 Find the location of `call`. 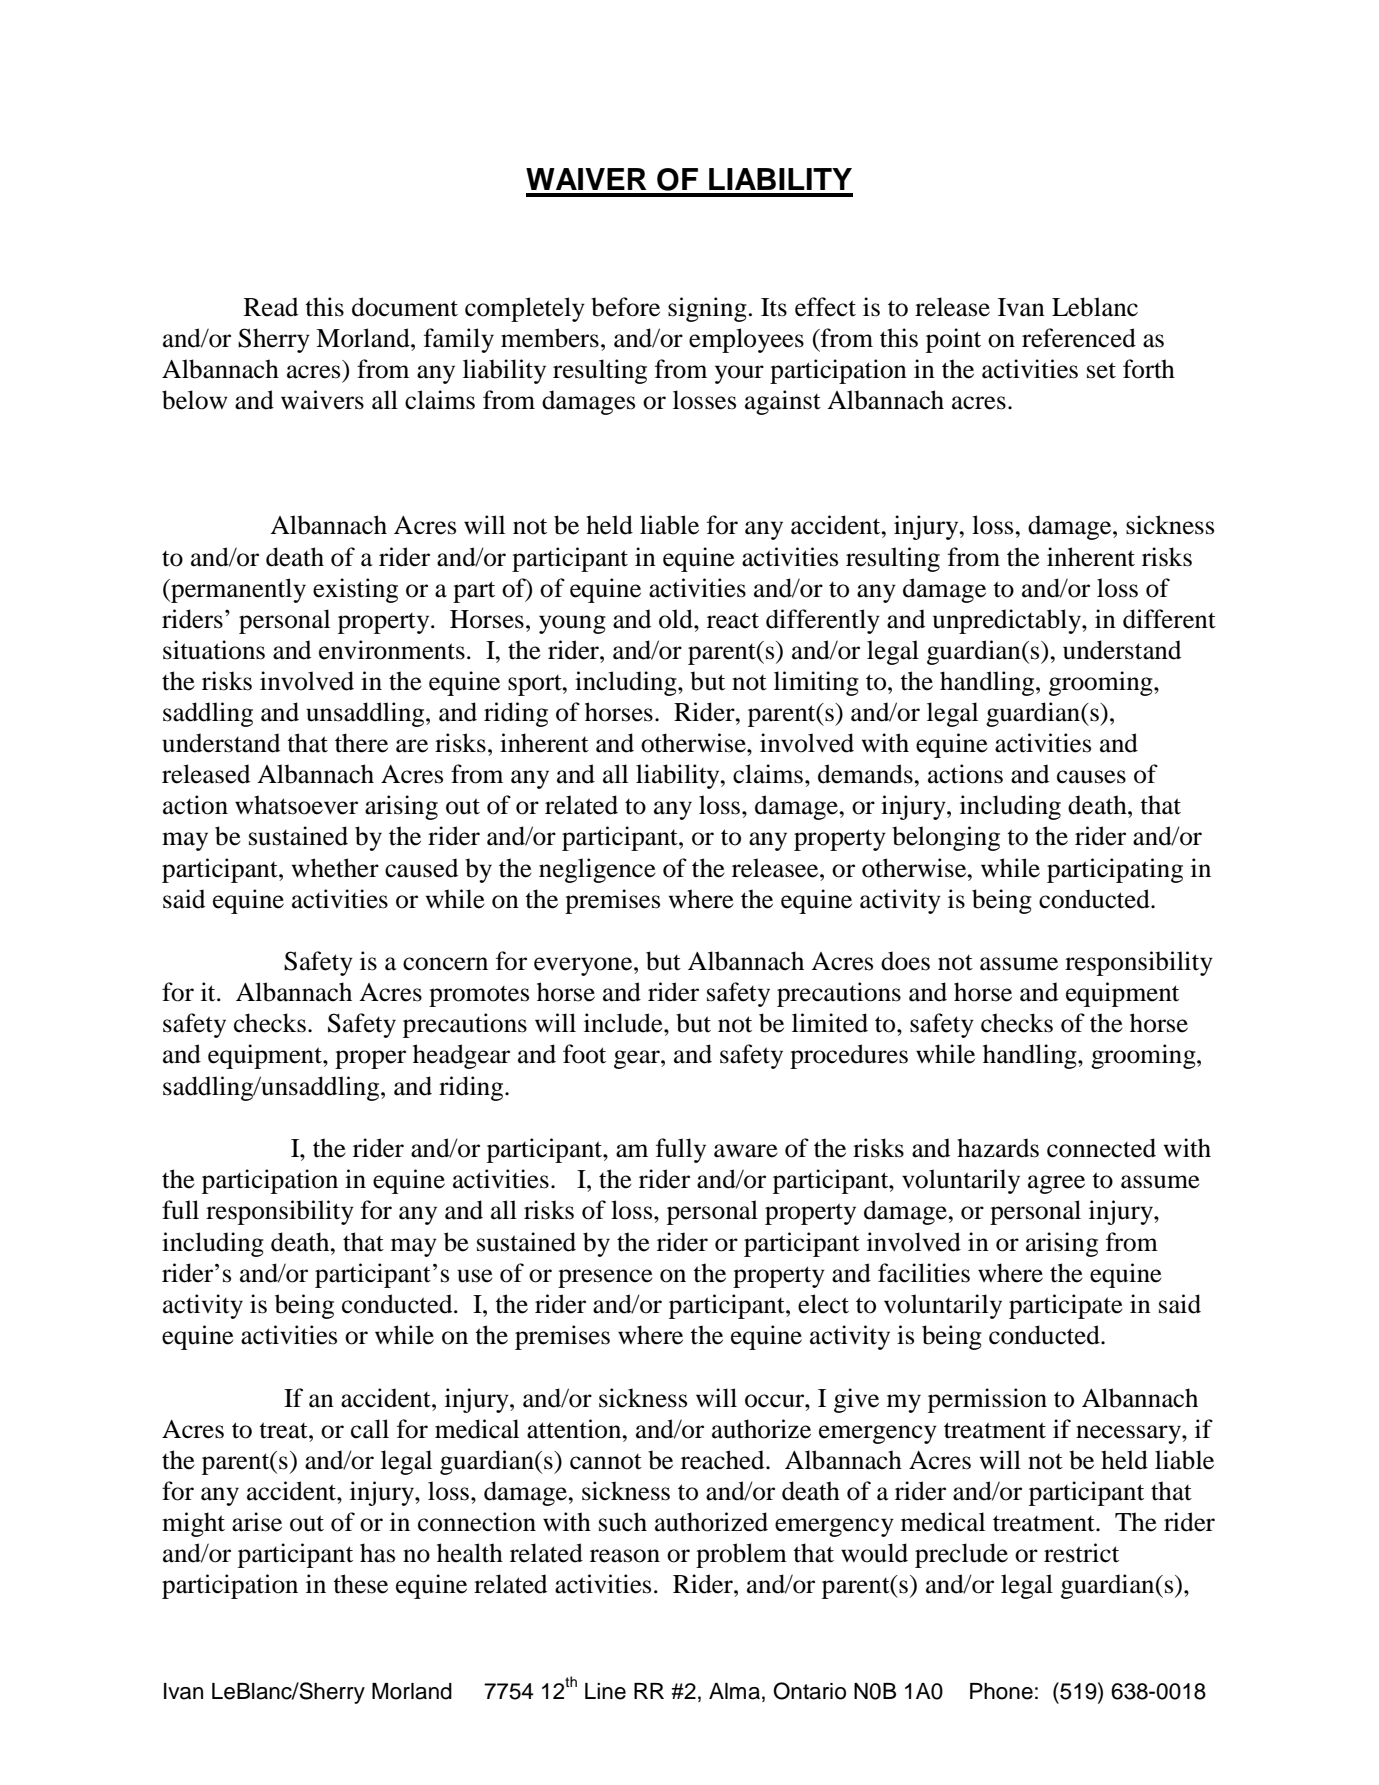

call is located at coordinates (370, 1429).
